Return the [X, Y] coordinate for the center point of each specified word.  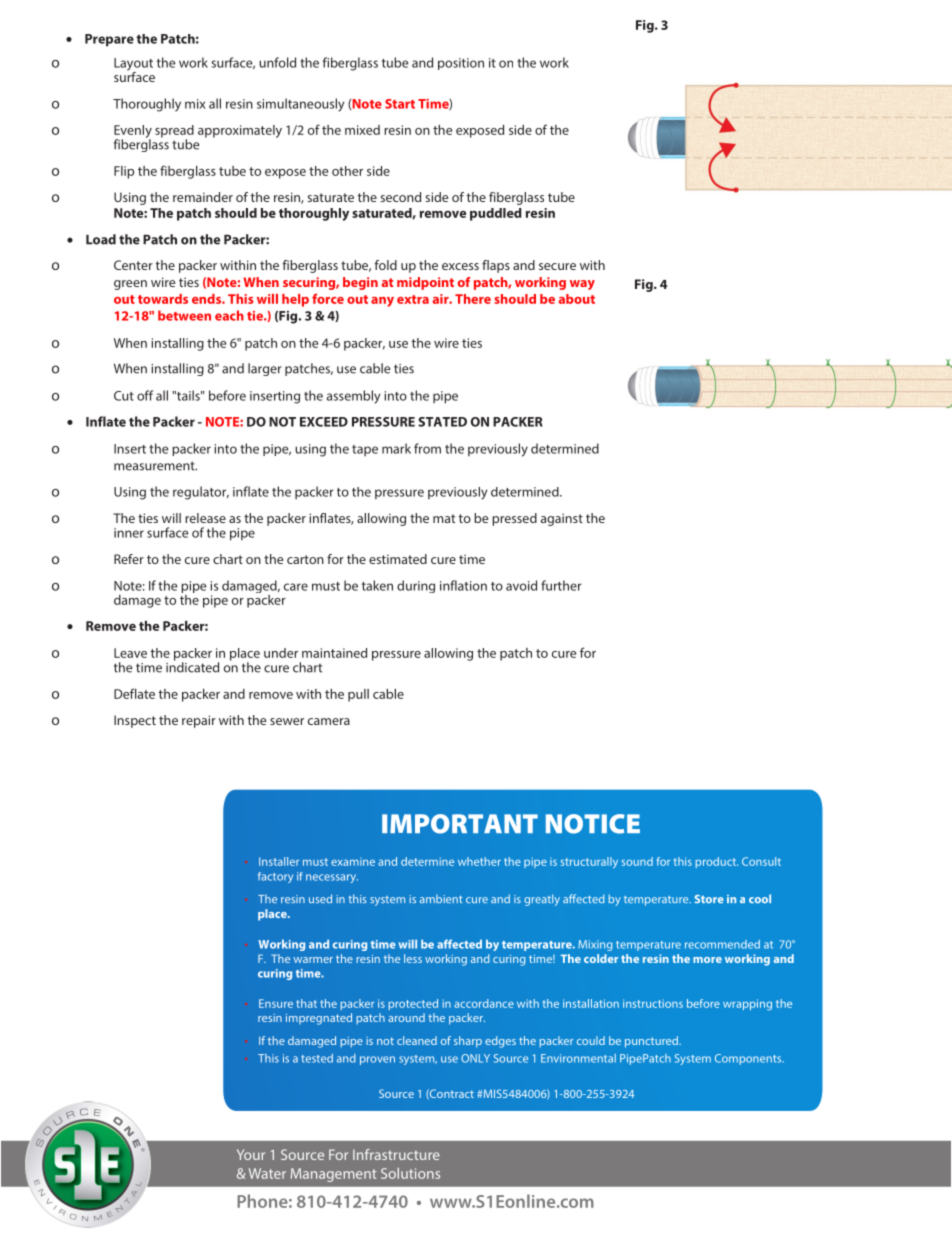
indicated [192, 666]
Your [251, 1154]
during [416, 586]
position [461, 64]
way [582, 285]
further [561, 585]
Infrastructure [396, 1154]
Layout [133, 65]
